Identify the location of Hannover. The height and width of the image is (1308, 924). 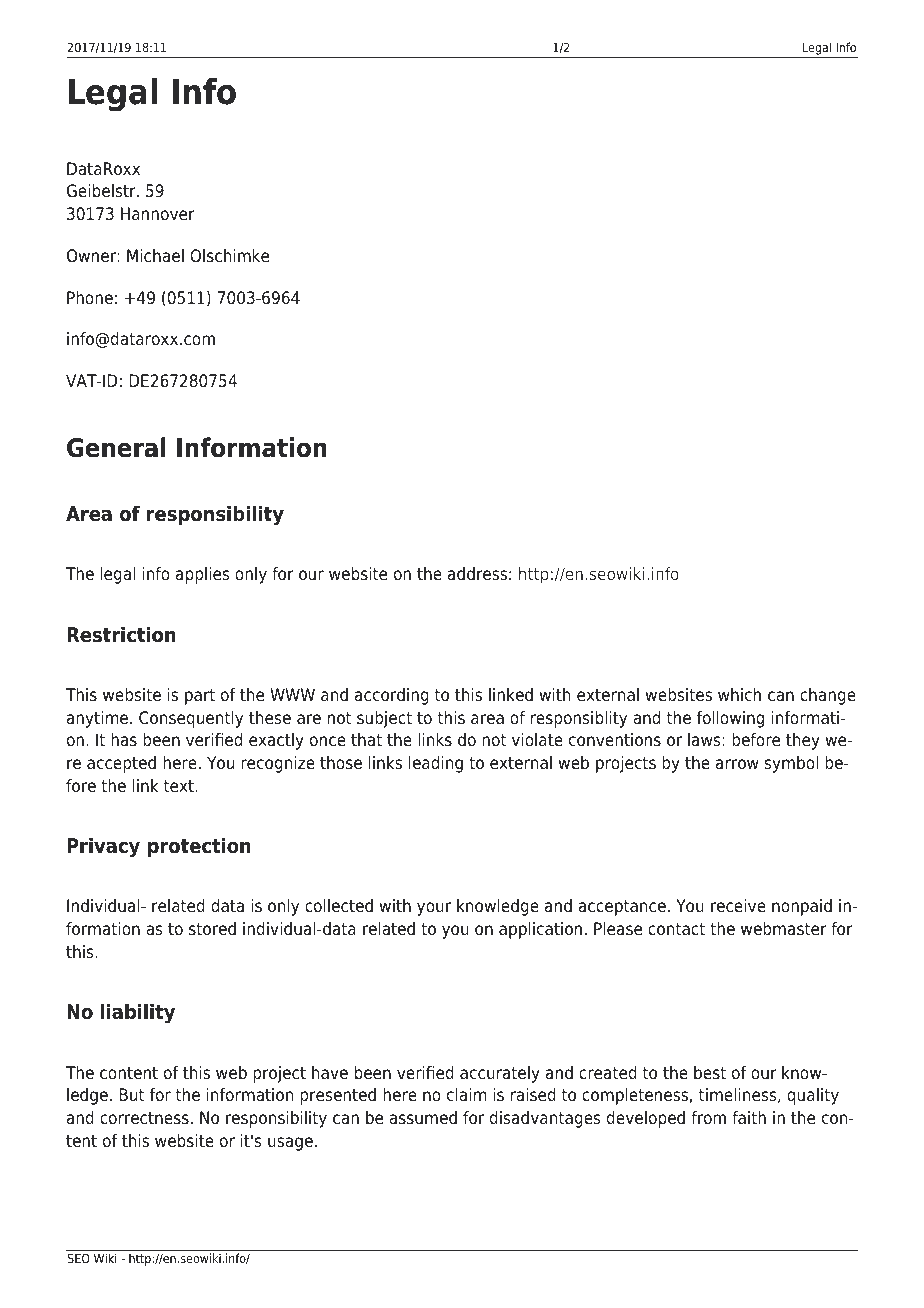
(158, 214).
